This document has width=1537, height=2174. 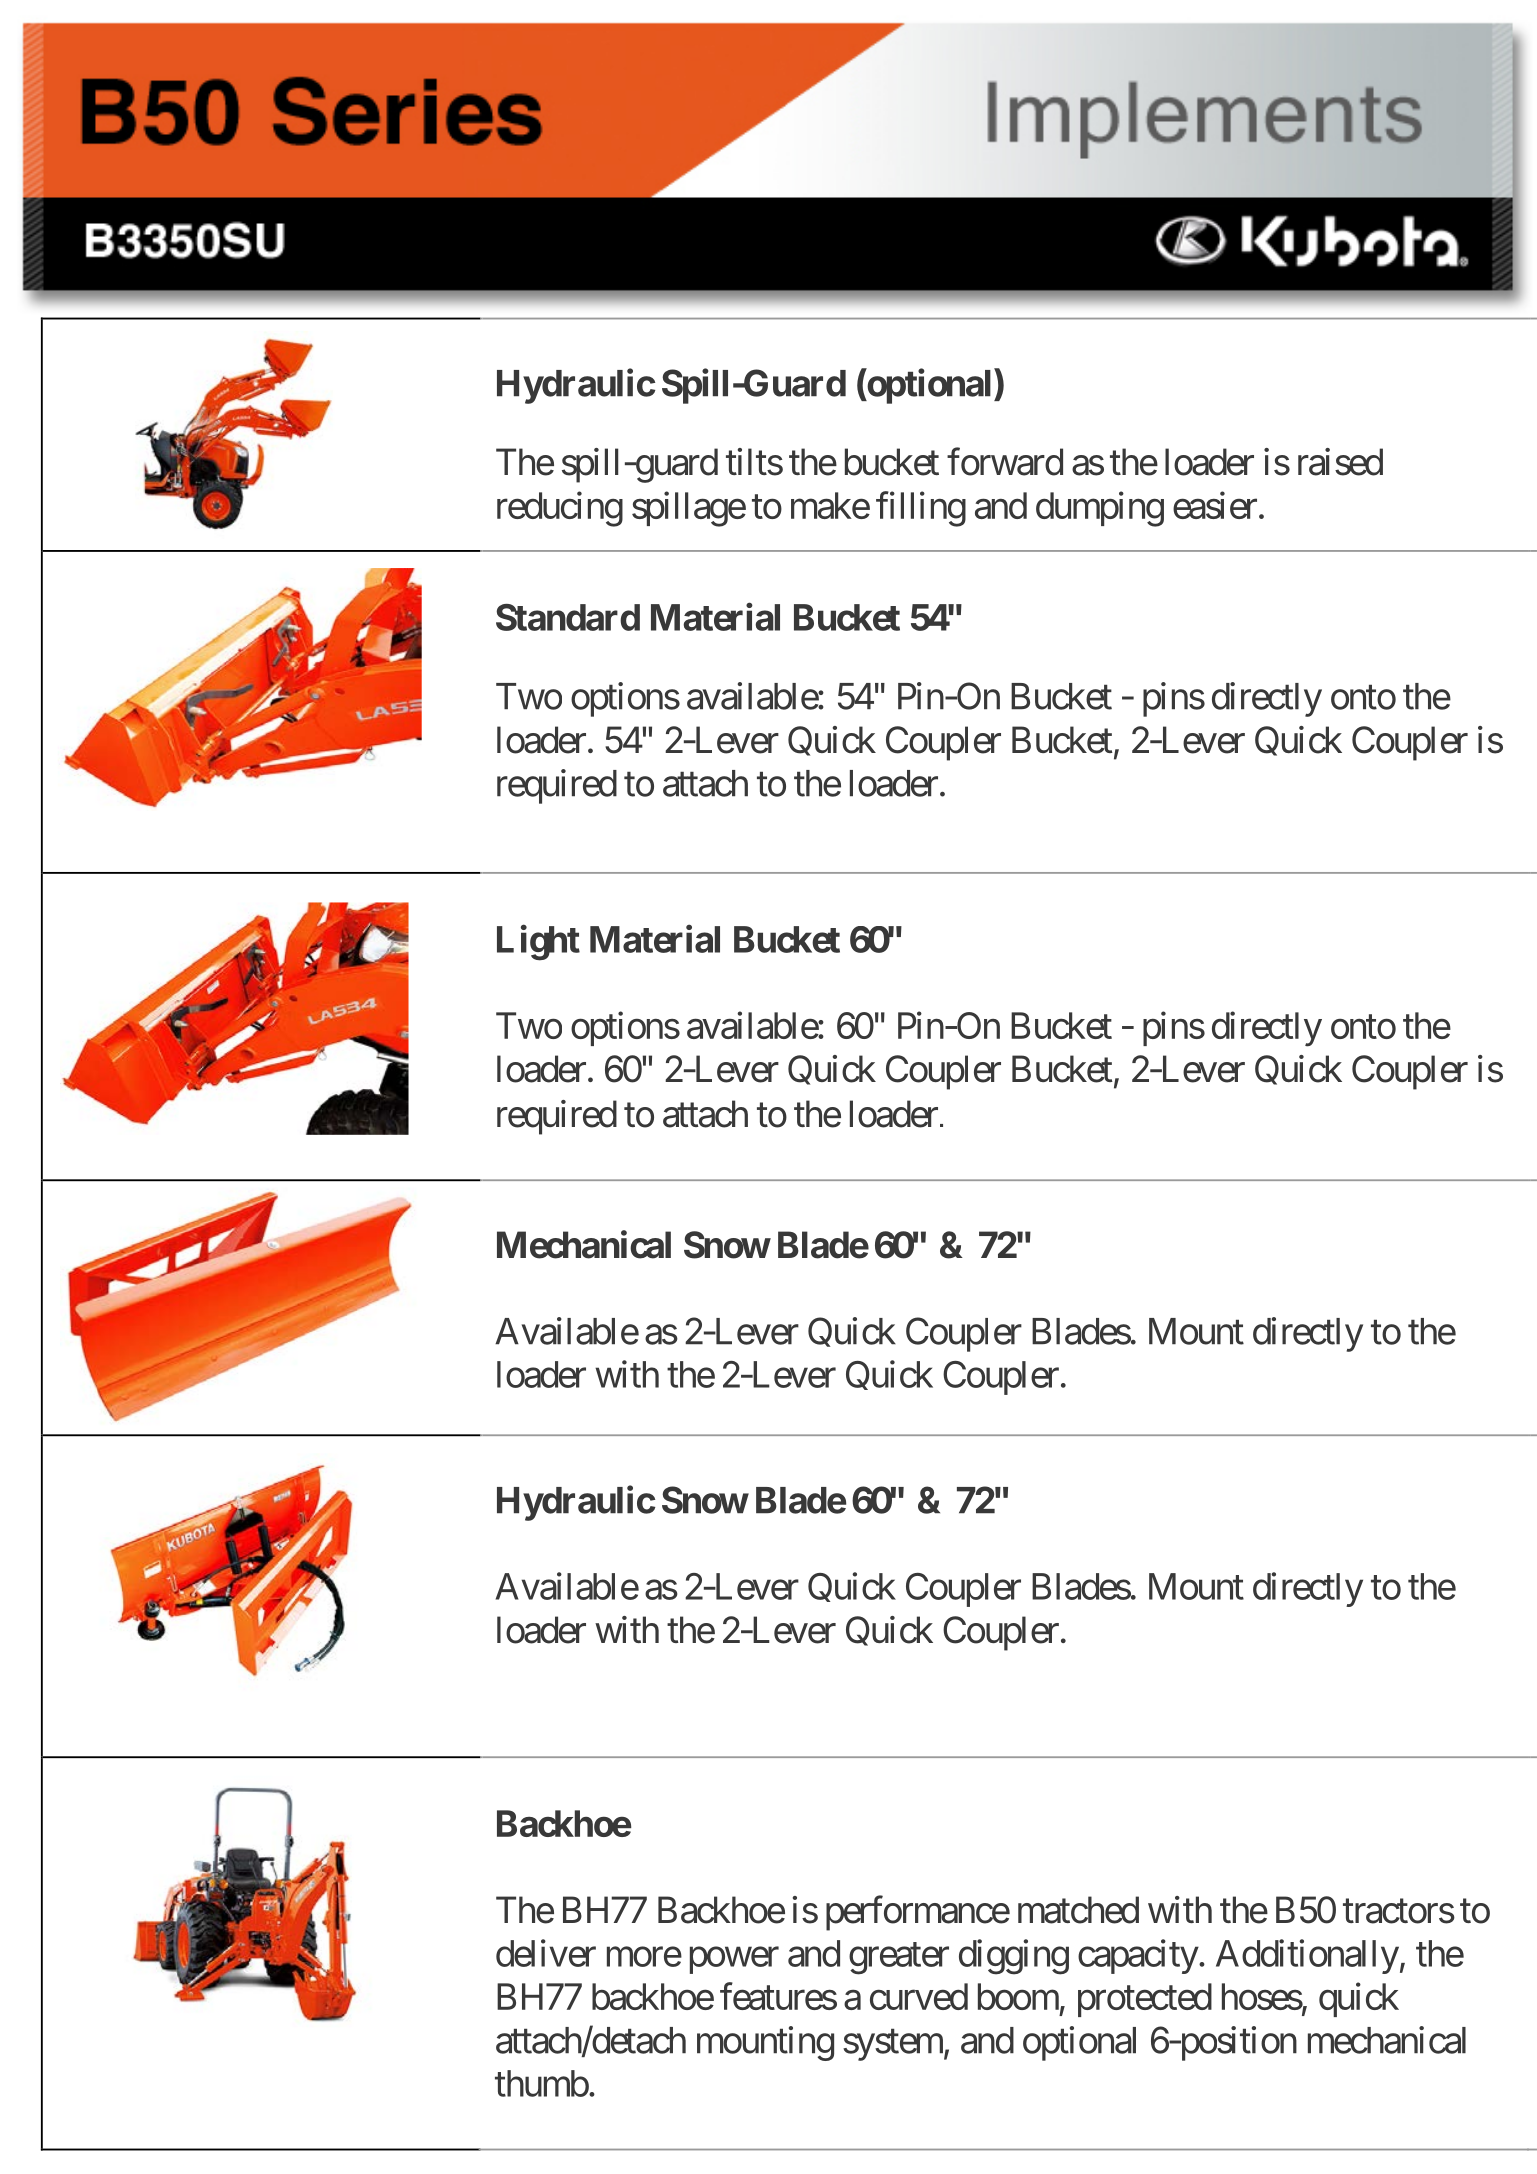 I want to click on Standard, so click(x=568, y=617).
